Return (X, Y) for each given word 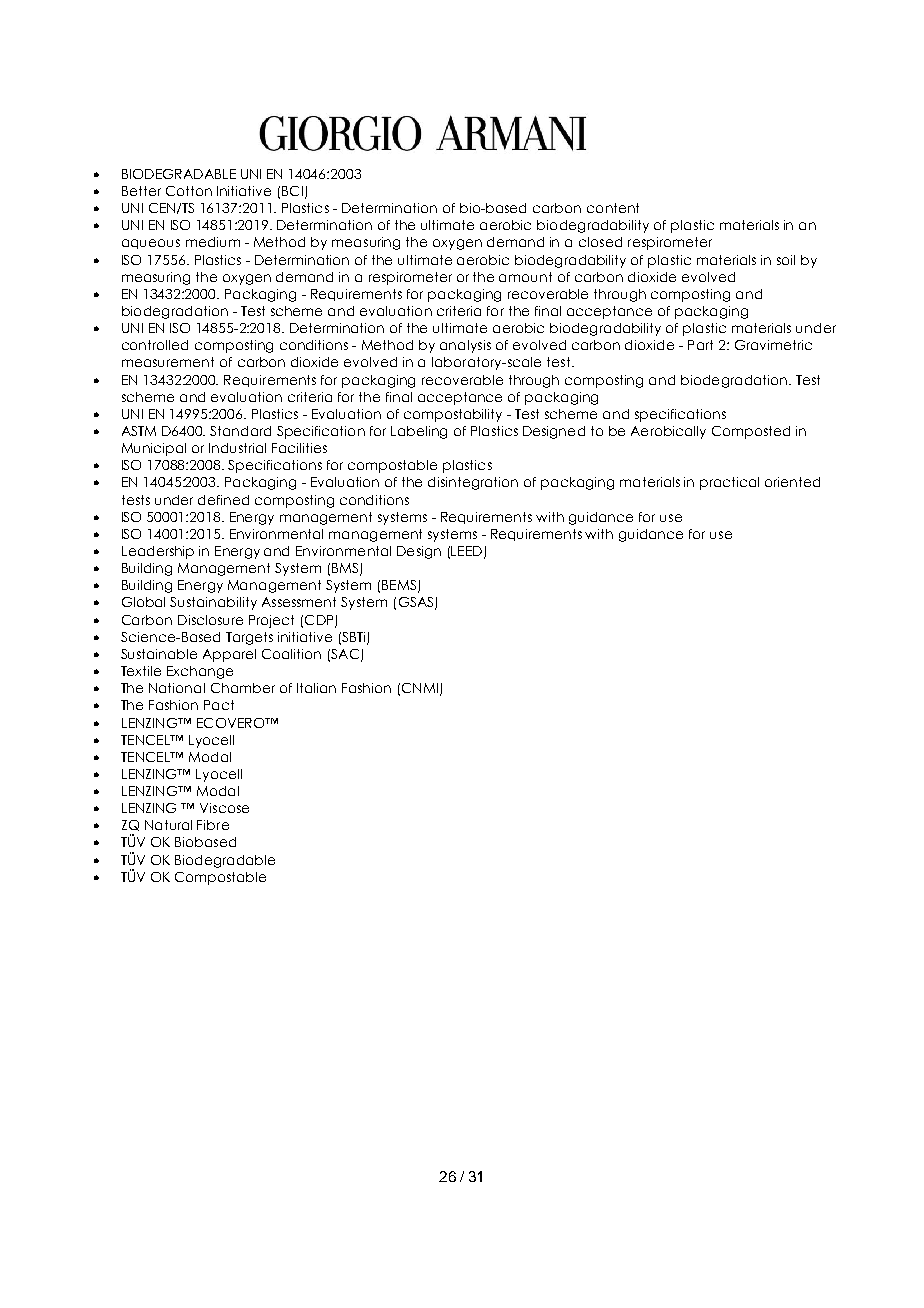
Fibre (213, 825)
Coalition (291, 654)
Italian (316, 688)
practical (729, 483)
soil (786, 260)
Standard (240, 431)
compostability (453, 415)
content (613, 208)
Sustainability (213, 603)
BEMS (399, 585)
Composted (751, 432)
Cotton (189, 191)
